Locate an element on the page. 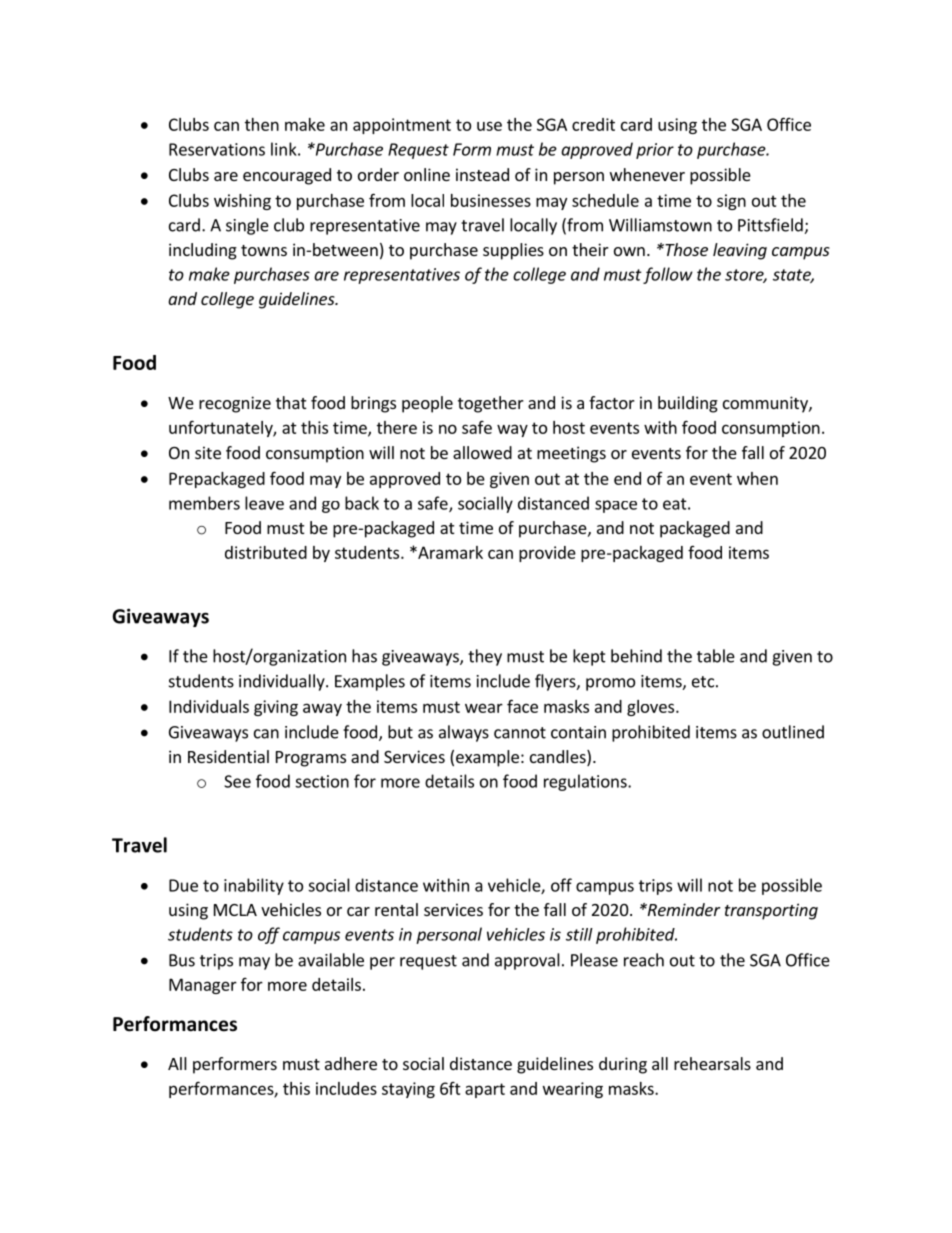 This document has width=952, height=1233. apart is located at coordinates (485, 1090).
